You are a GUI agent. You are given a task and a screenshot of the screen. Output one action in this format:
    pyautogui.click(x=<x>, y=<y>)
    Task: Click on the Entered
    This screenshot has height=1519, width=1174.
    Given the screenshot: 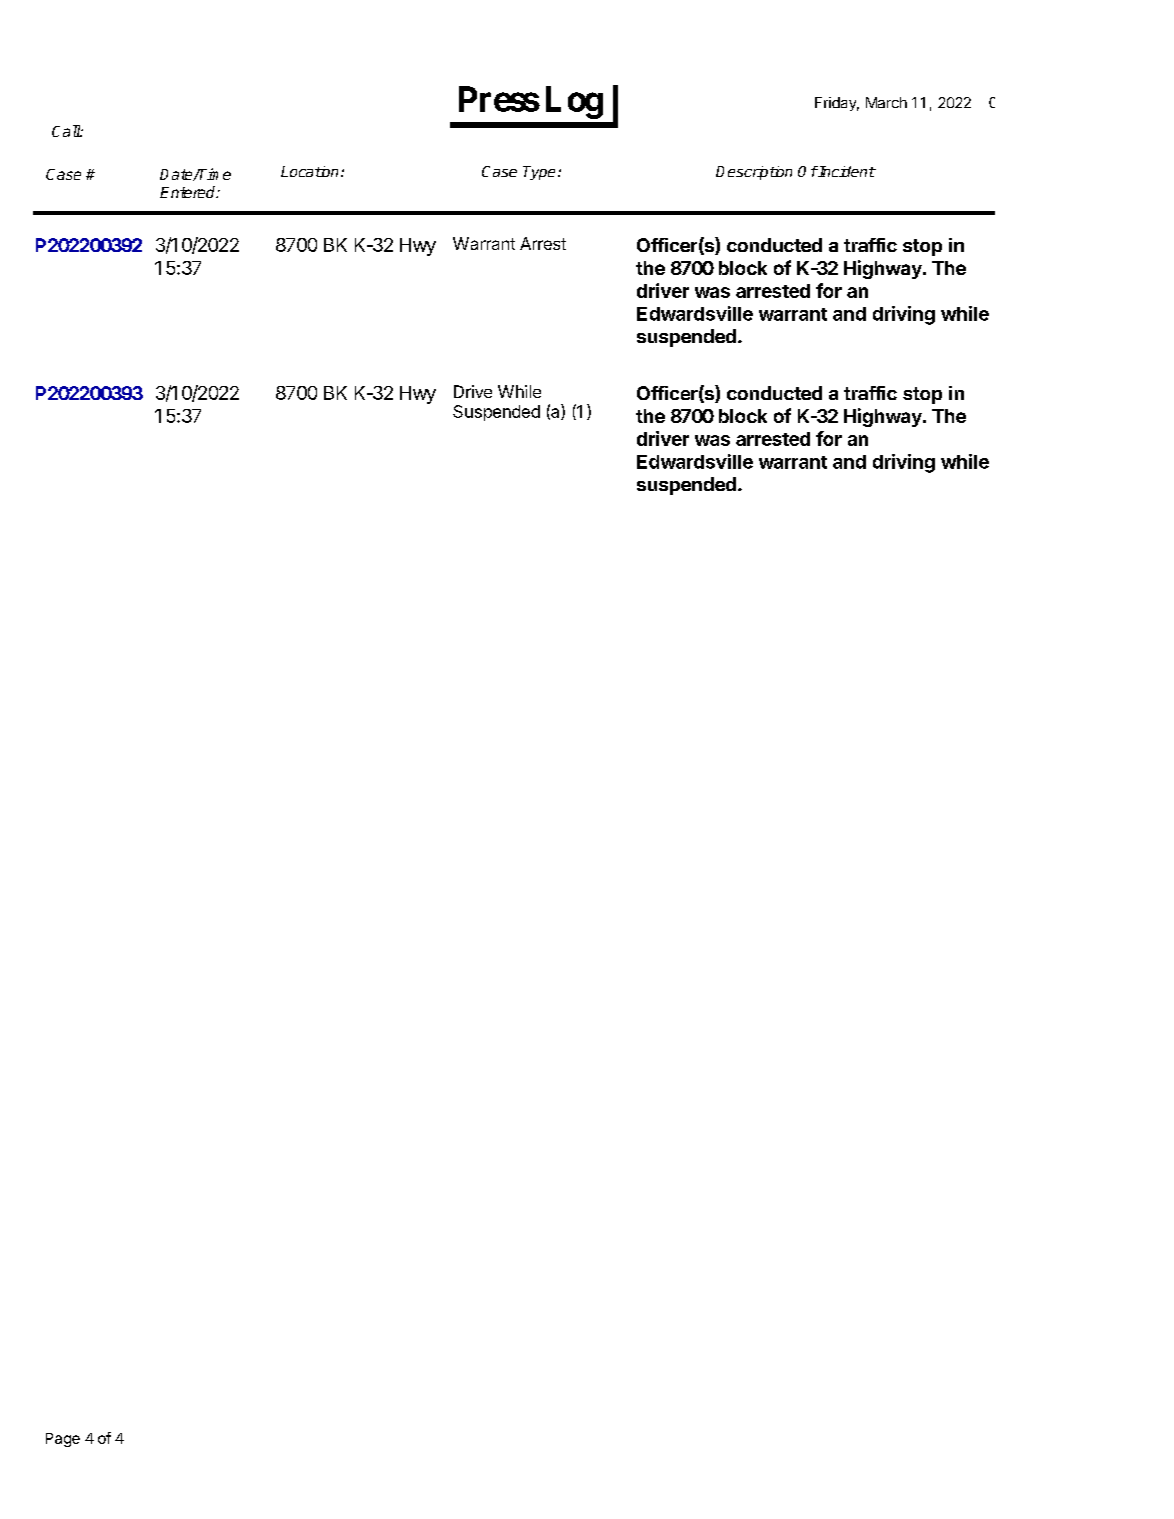 What is the action you would take?
    pyautogui.click(x=189, y=192)
